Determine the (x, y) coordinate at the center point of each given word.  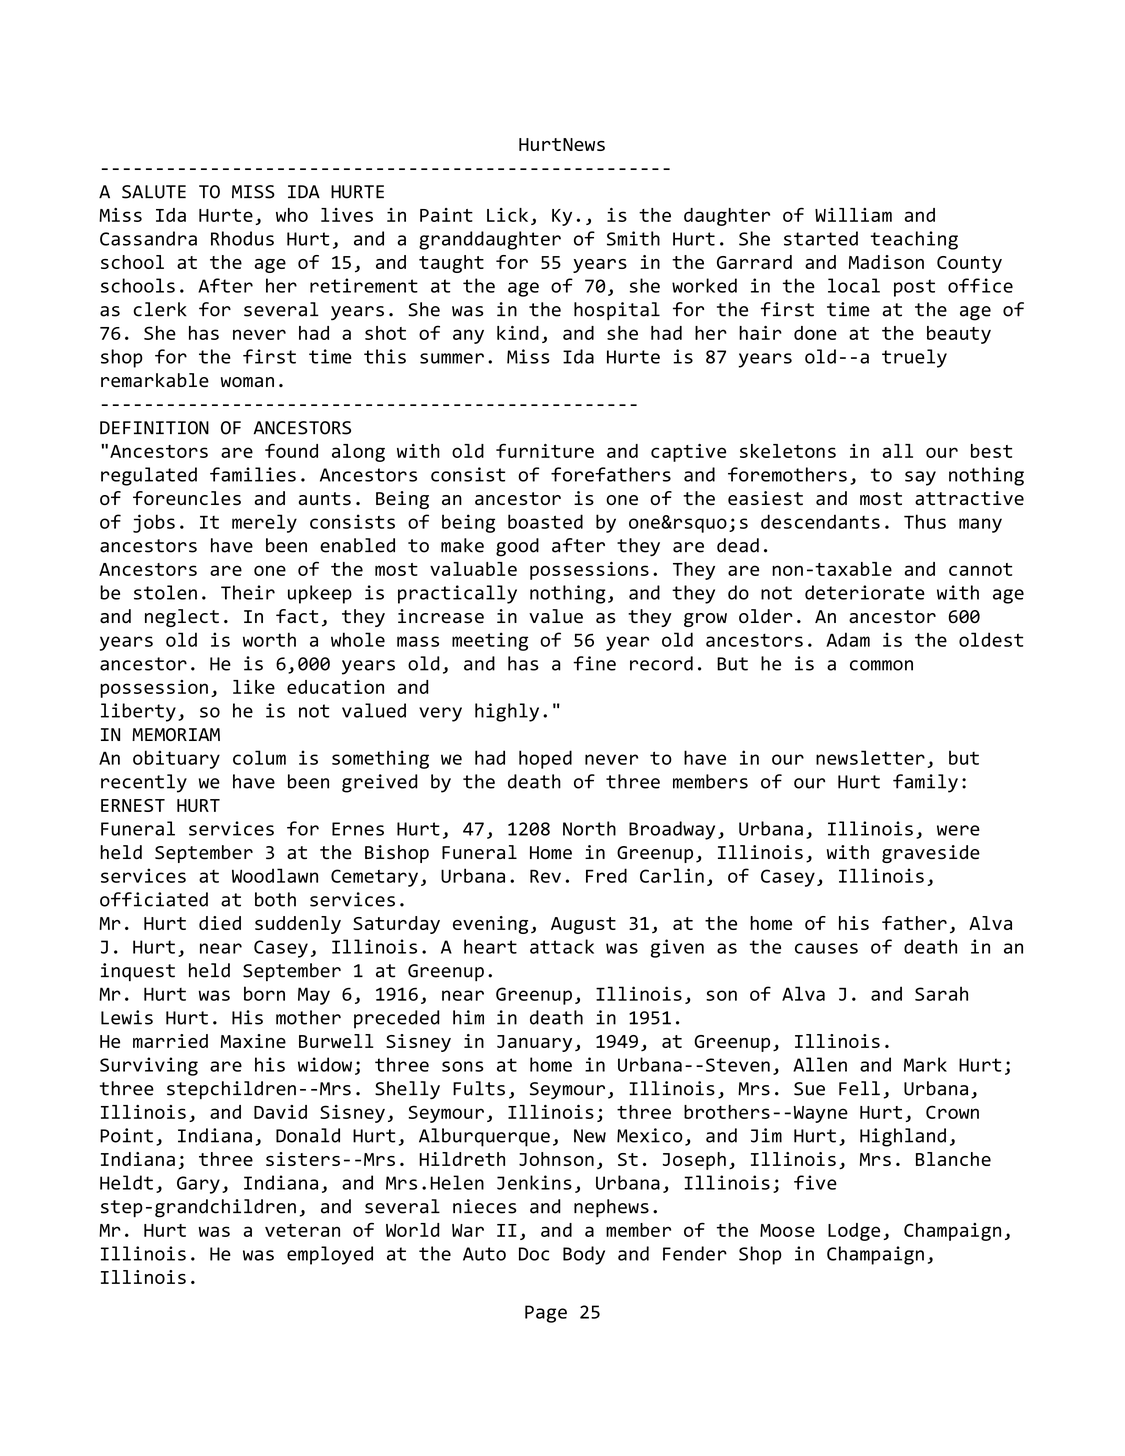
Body (584, 1255)
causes (826, 948)
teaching (914, 240)
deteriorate (865, 592)
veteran (302, 1230)
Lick (507, 215)
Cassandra (148, 238)
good (517, 547)
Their (248, 592)
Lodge (854, 1232)
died (220, 923)
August (583, 925)
